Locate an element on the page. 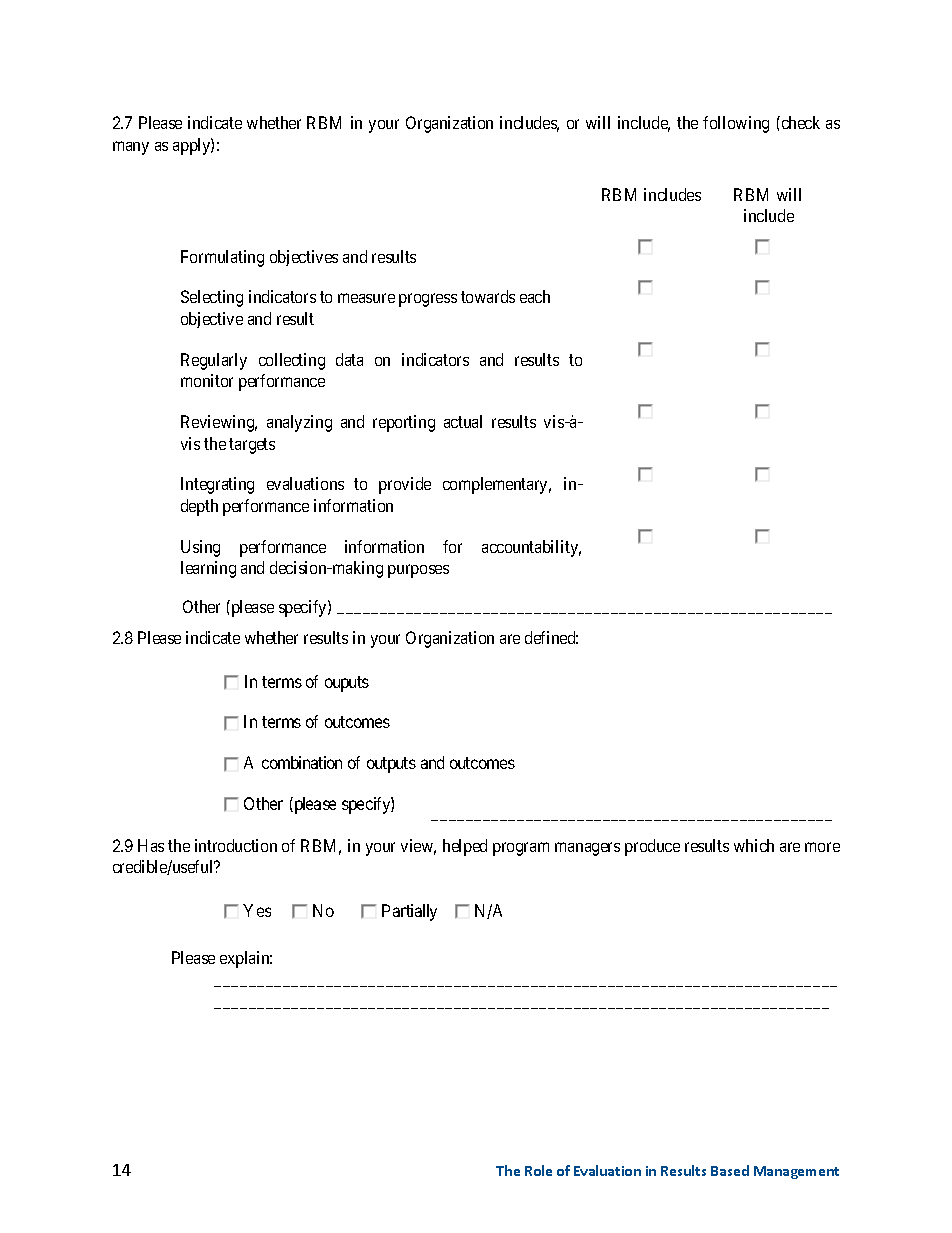 This page has height=1233, width=952. complementary is located at coordinates (497, 485).
